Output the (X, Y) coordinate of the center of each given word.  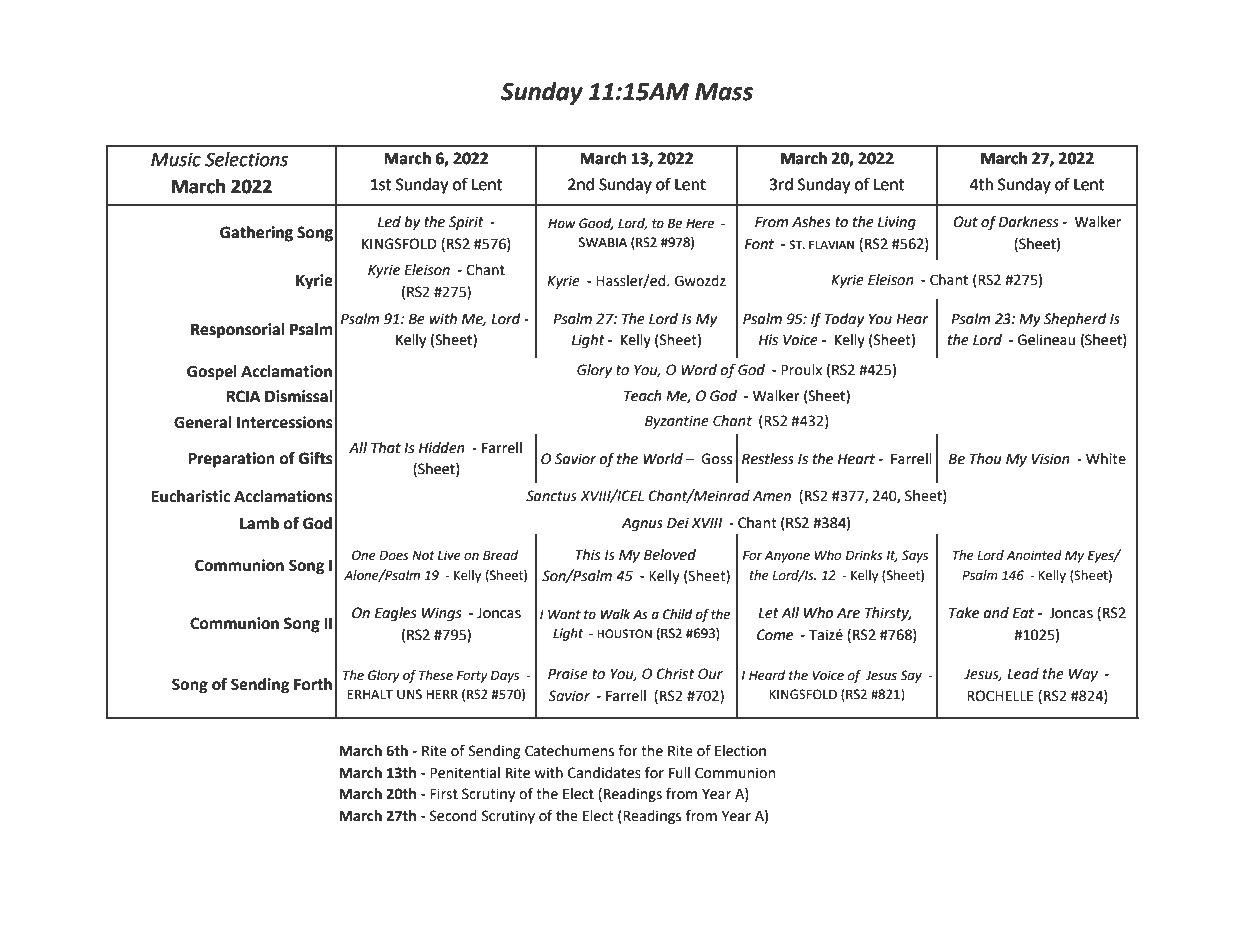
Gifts (316, 458)
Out (966, 222)
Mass (724, 92)
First (444, 794)
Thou (985, 459)
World (663, 459)
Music (176, 159)
